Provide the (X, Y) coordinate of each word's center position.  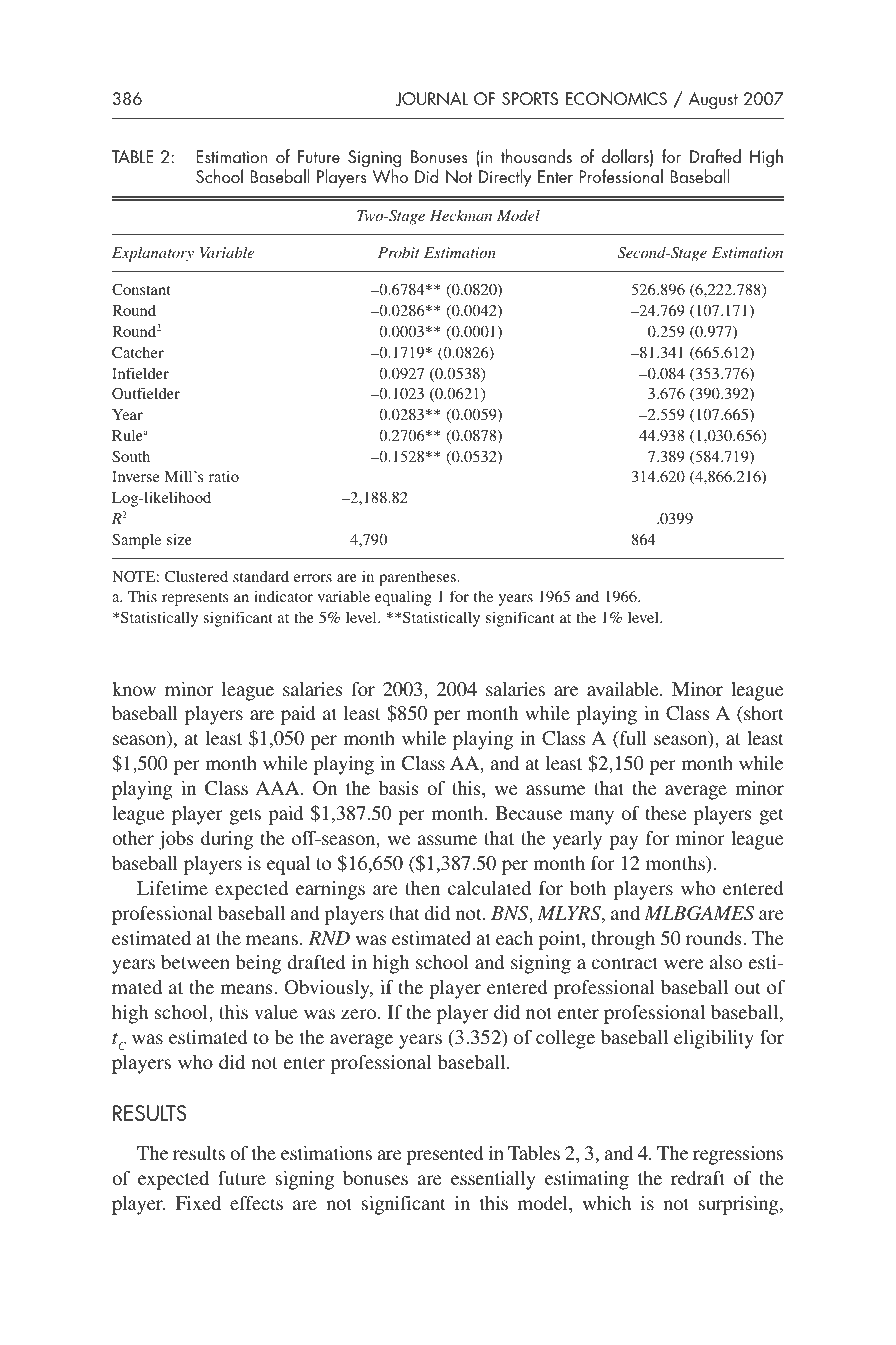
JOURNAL (431, 99)
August (713, 101)
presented (444, 1155)
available (624, 689)
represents (195, 599)
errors (313, 578)
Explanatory (153, 254)
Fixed (198, 1203)
